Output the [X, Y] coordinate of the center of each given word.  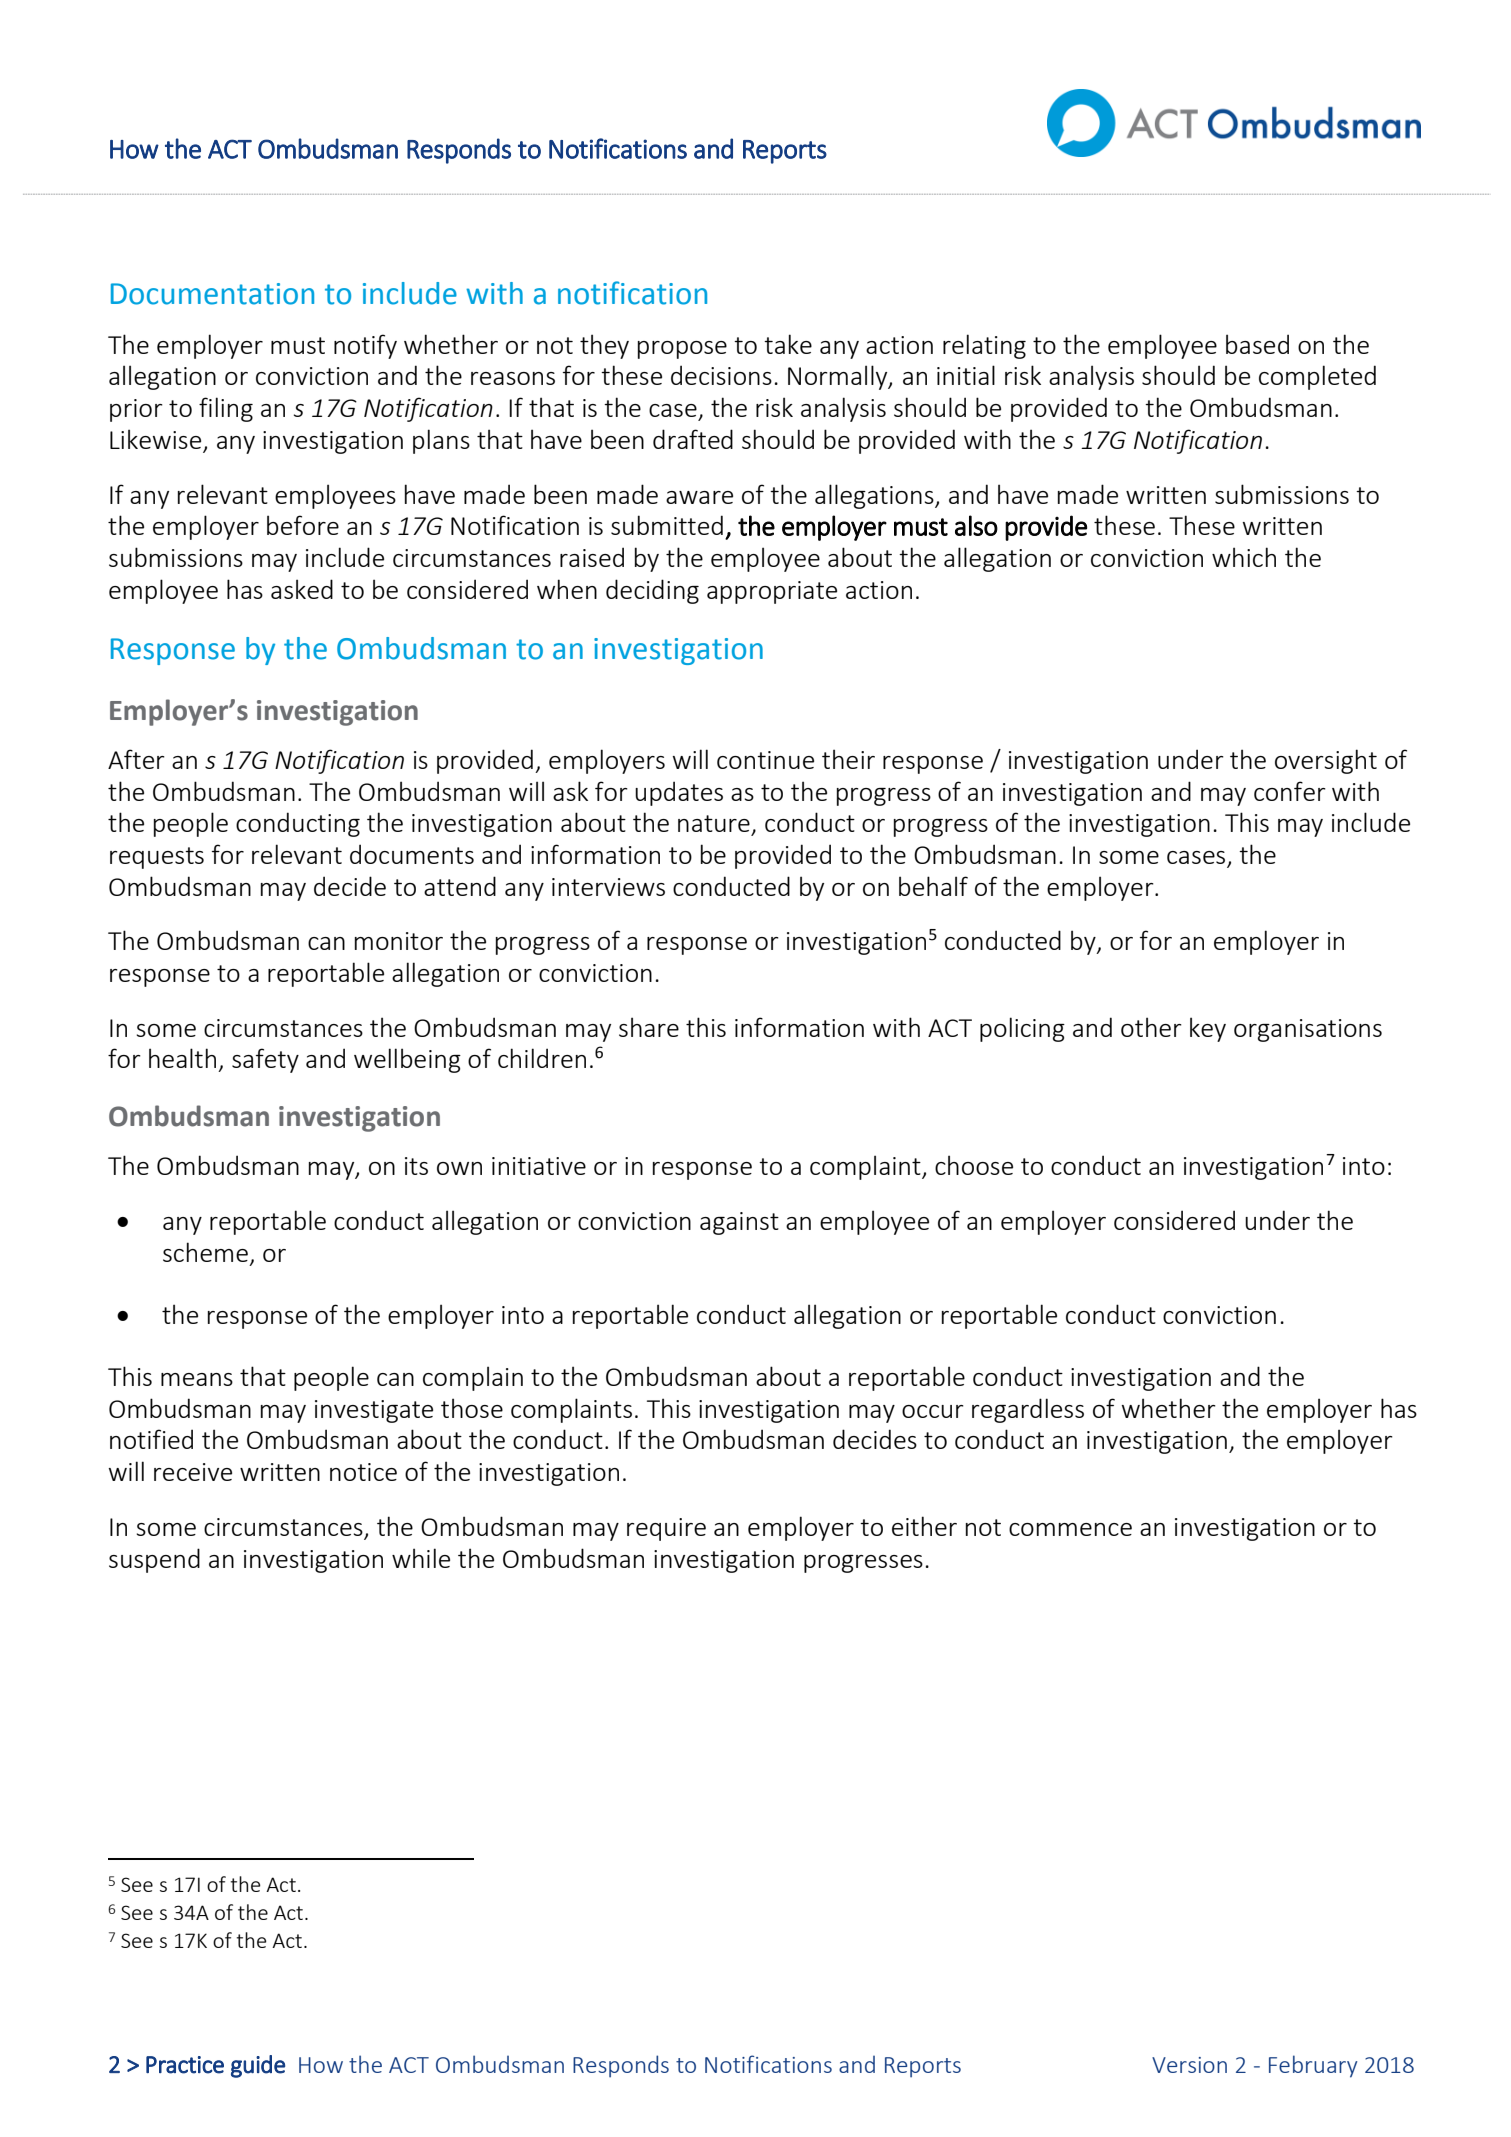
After [136, 759]
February [1313, 2066]
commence [1070, 1529]
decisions [721, 375]
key [1208, 1029]
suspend [154, 1560]
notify [365, 346]
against [739, 1223]
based [1257, 344]
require [666, 1529]
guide [258, 2066]
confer [1290, 791]
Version [1189, 2065]
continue [765, 760]
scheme [205, 1252]
